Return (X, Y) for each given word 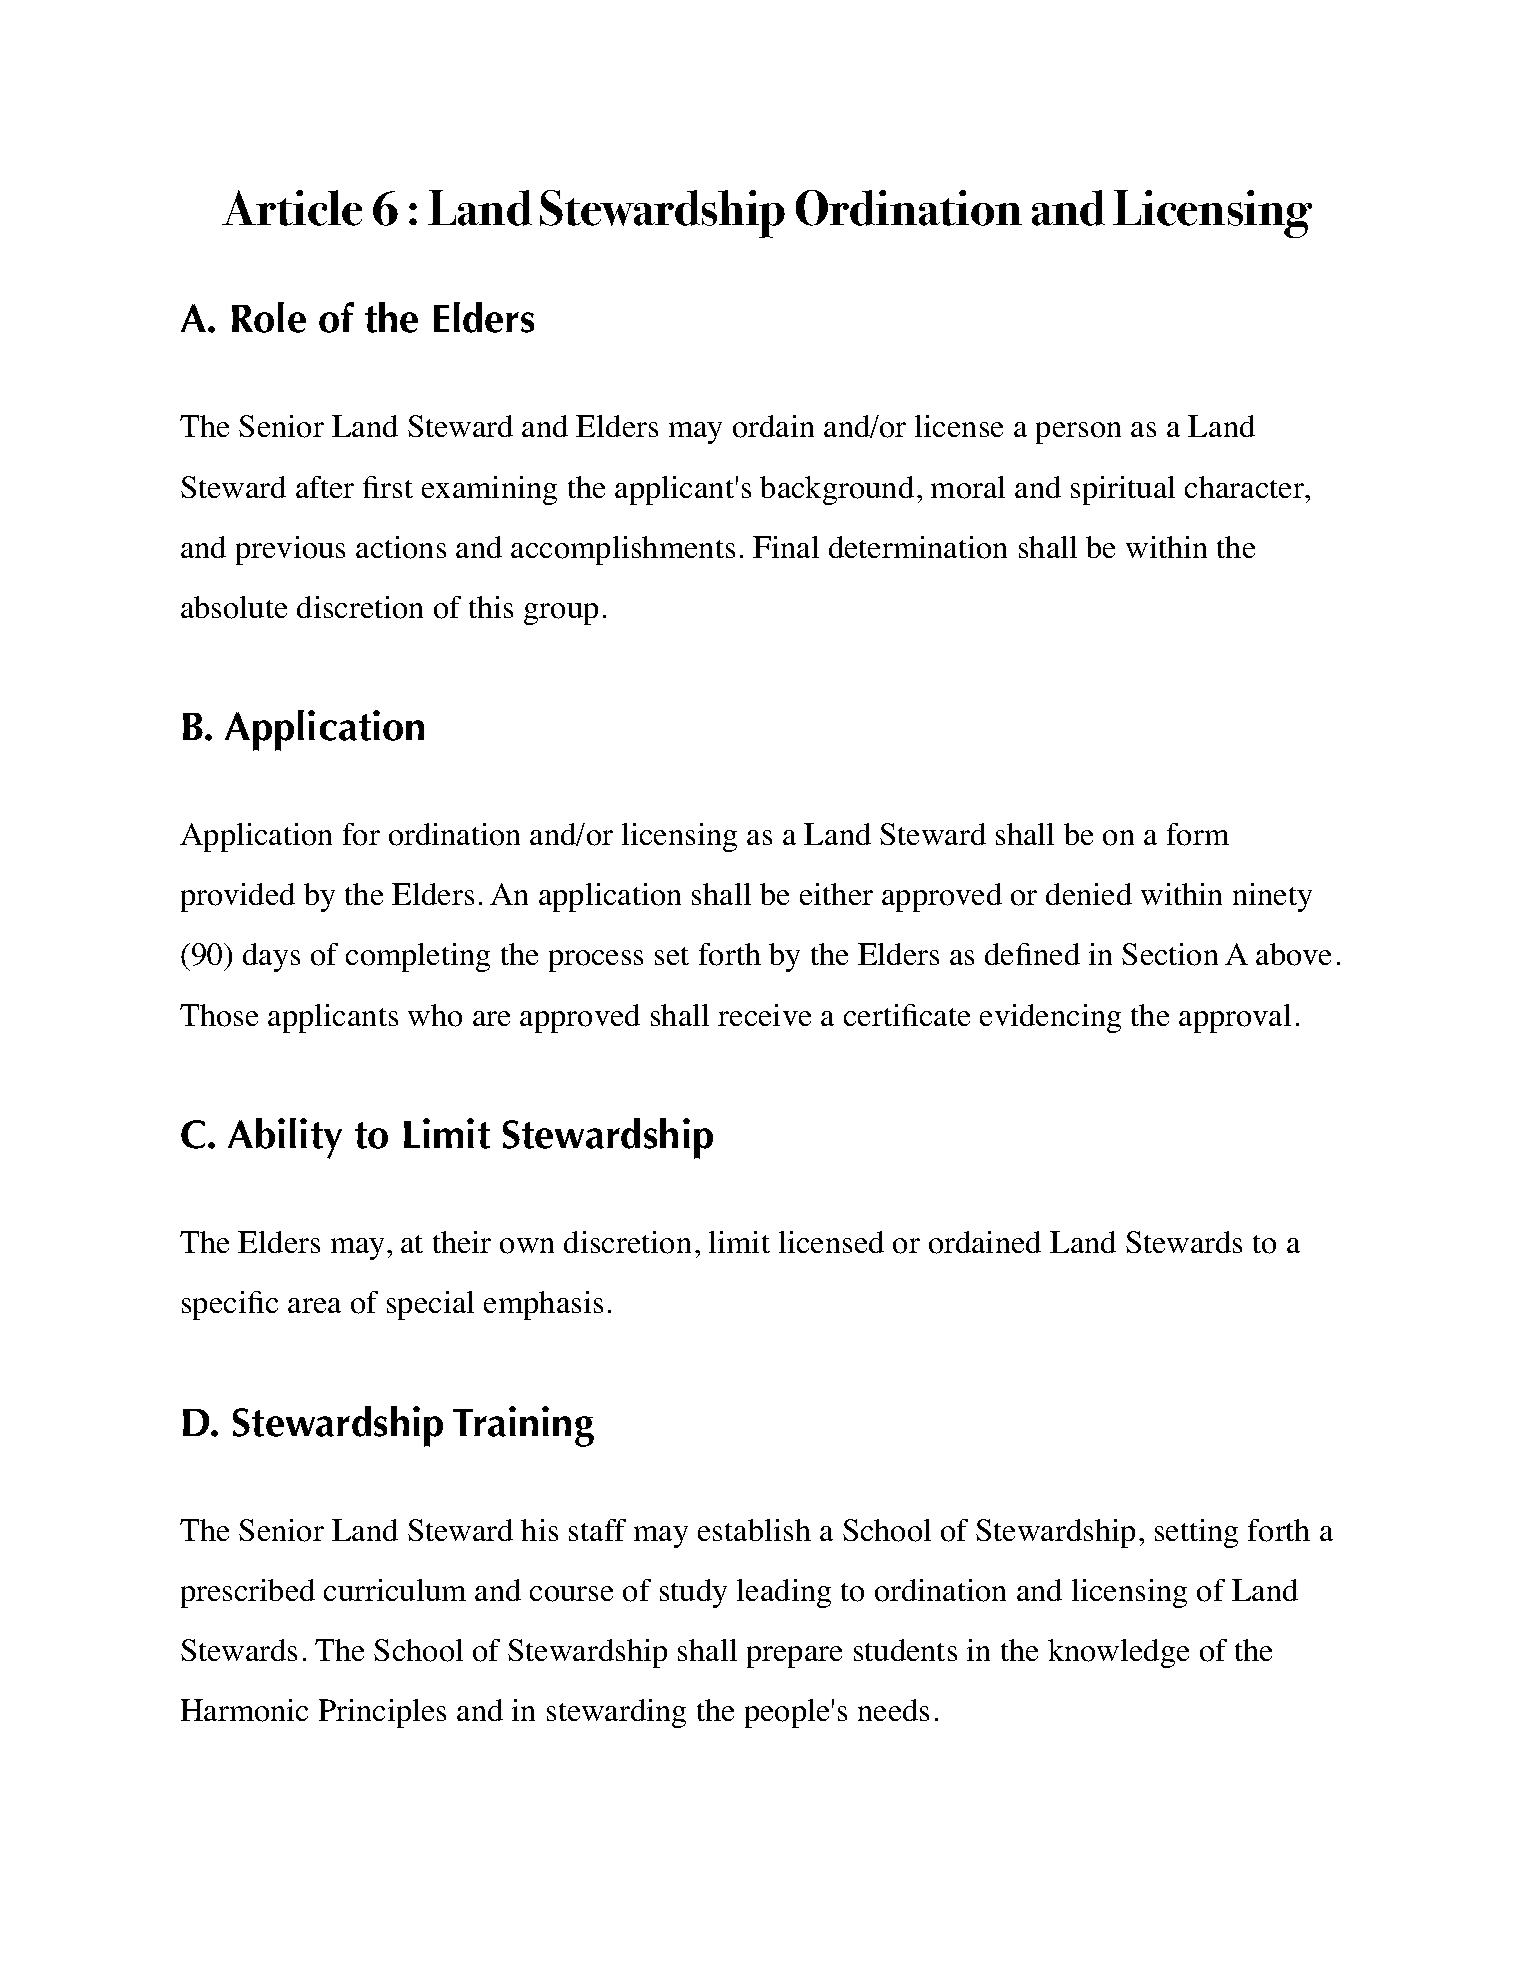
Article (292, 208)
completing (418, 957)
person (1078, 433)
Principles (382, 1713)
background (837, 490)
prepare (794, 1657)
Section (1170, 954)
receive (764, 1015)
